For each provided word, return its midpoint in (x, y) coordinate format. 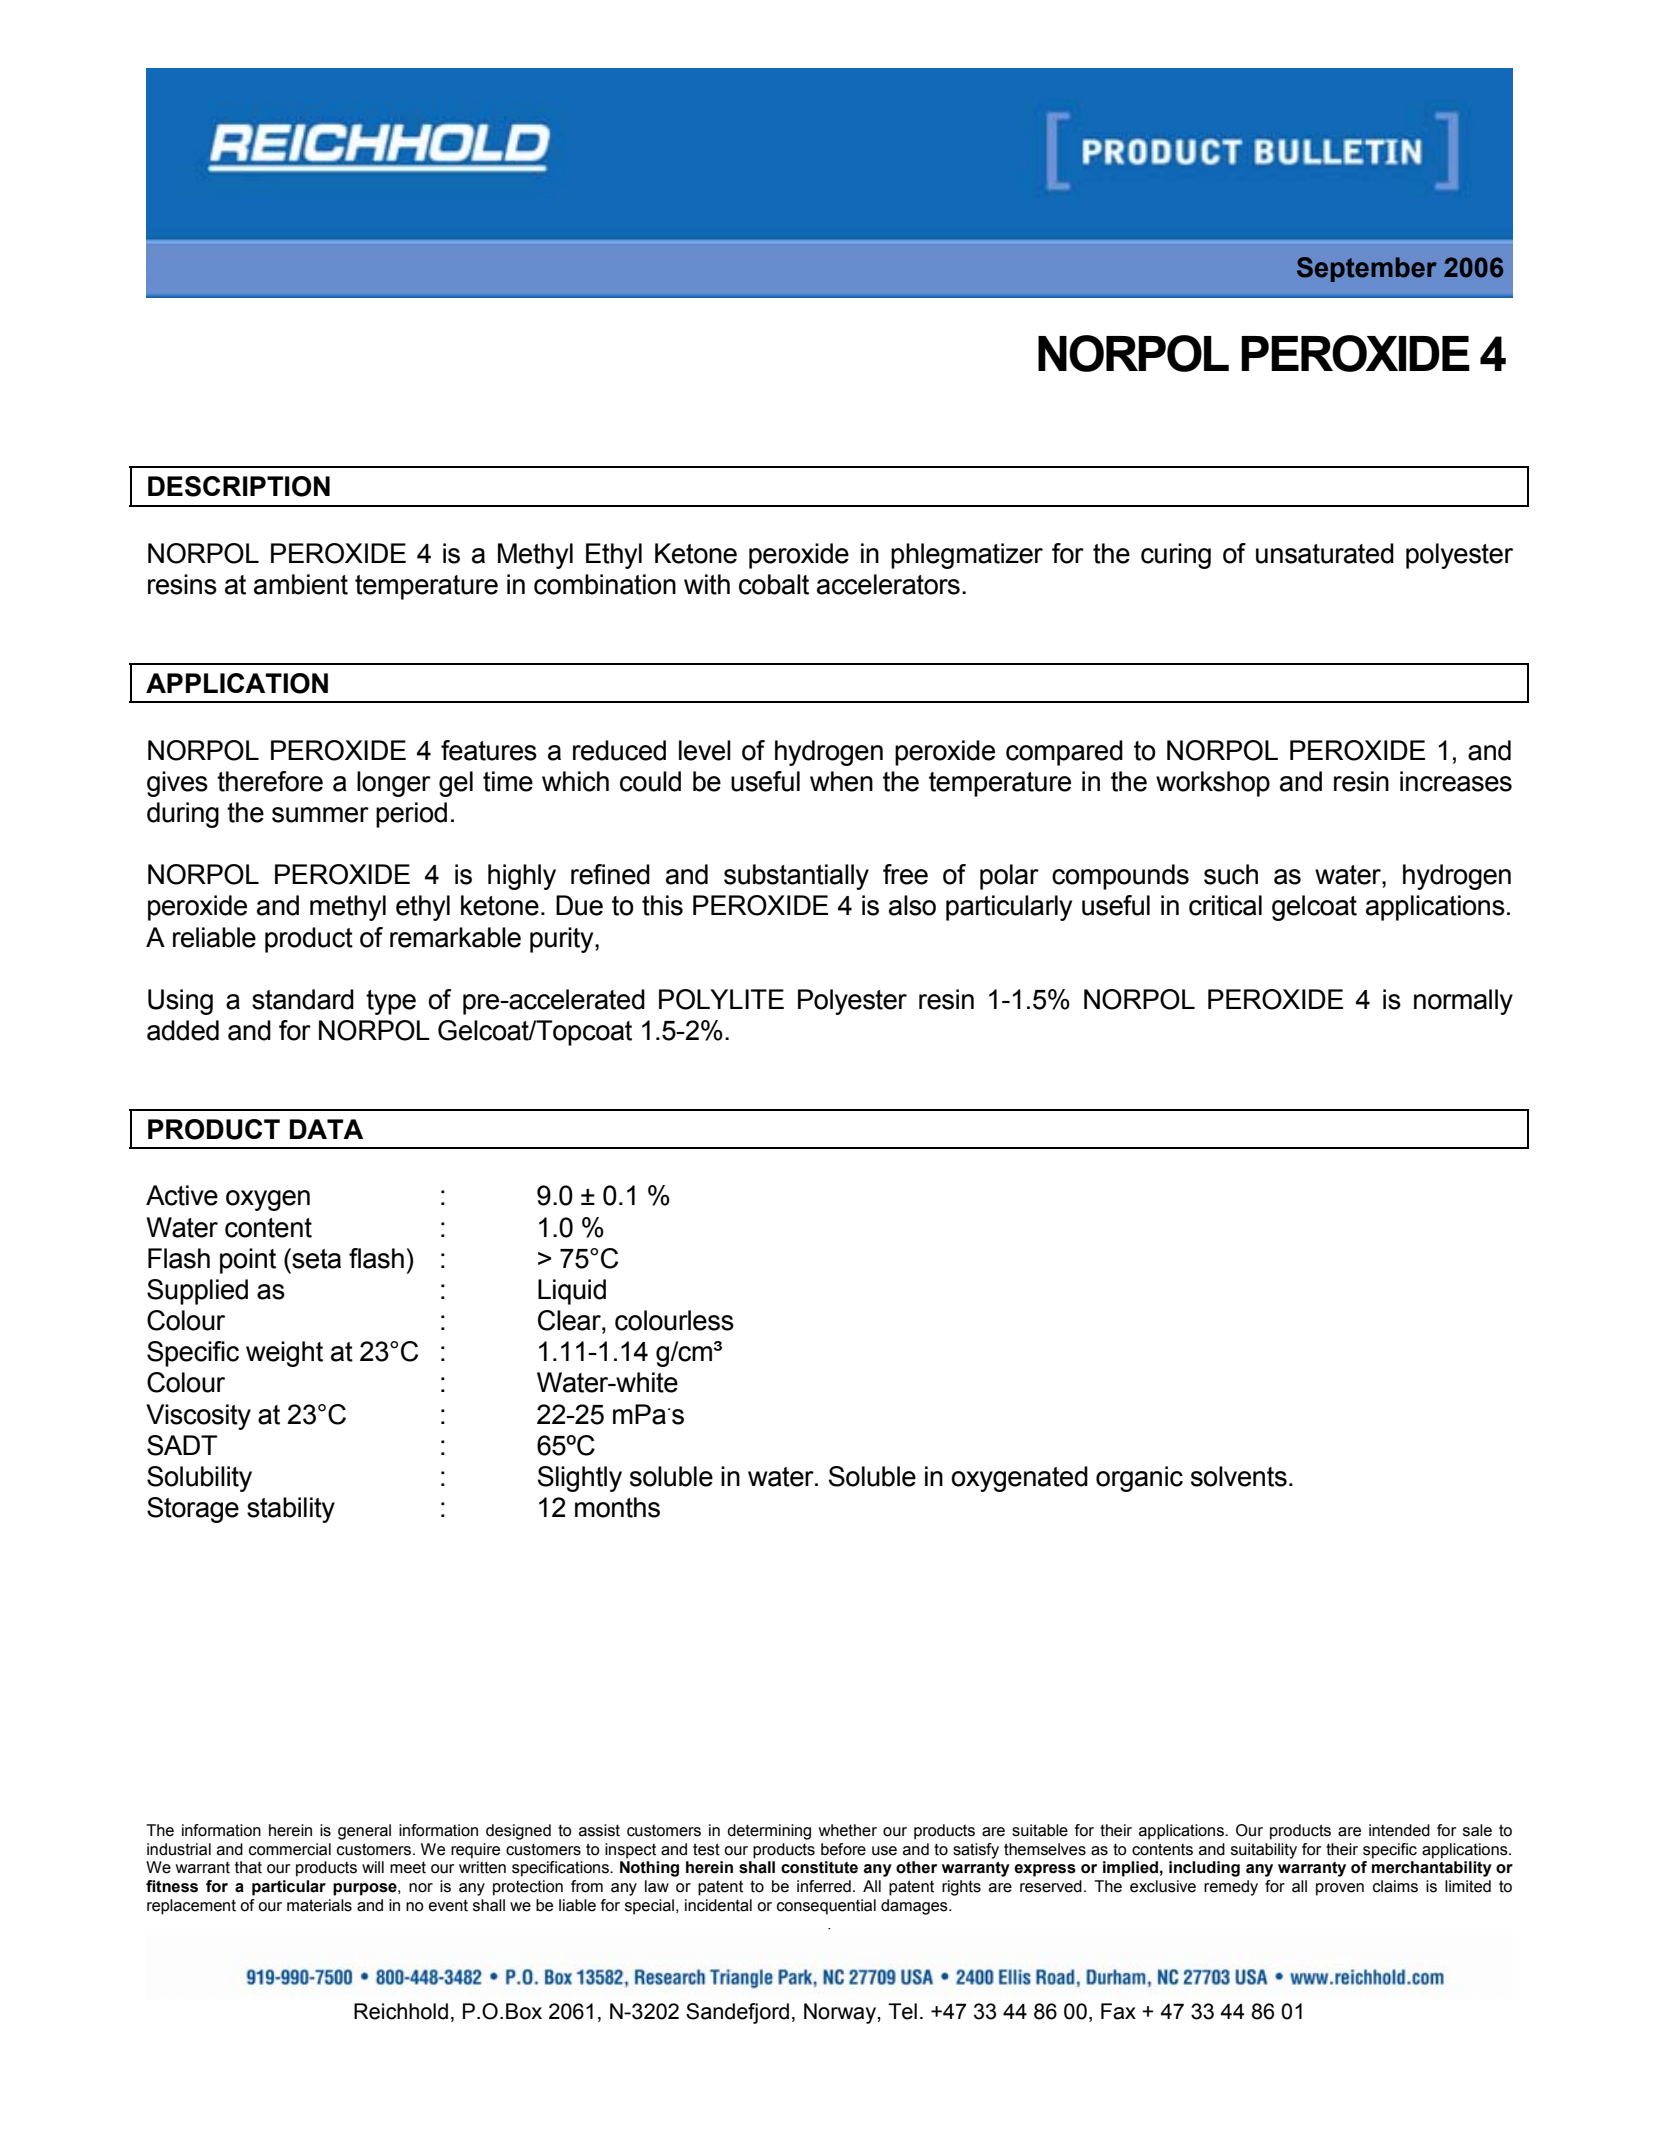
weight (284, 1354)
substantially (796, 877)
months (617, 1507)
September (1367, 269)
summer (320, 815)
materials (319, 1905)
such (1231, 874)
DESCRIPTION (239, 486)
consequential (826, 1907)
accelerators (888, 584)
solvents (1239, 1476)
